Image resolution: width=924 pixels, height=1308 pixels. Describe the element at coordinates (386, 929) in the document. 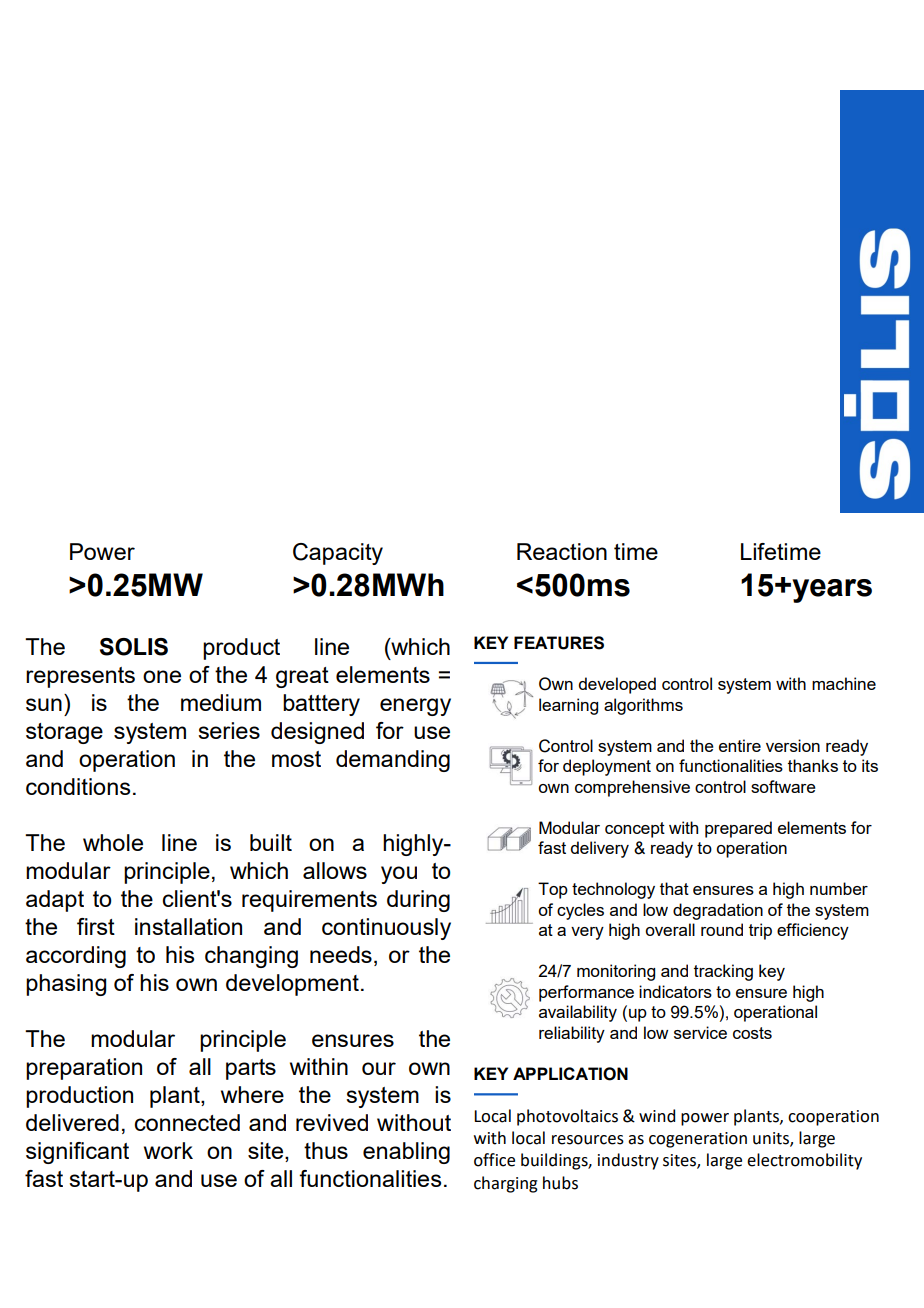

I see `continuously` at that location.
